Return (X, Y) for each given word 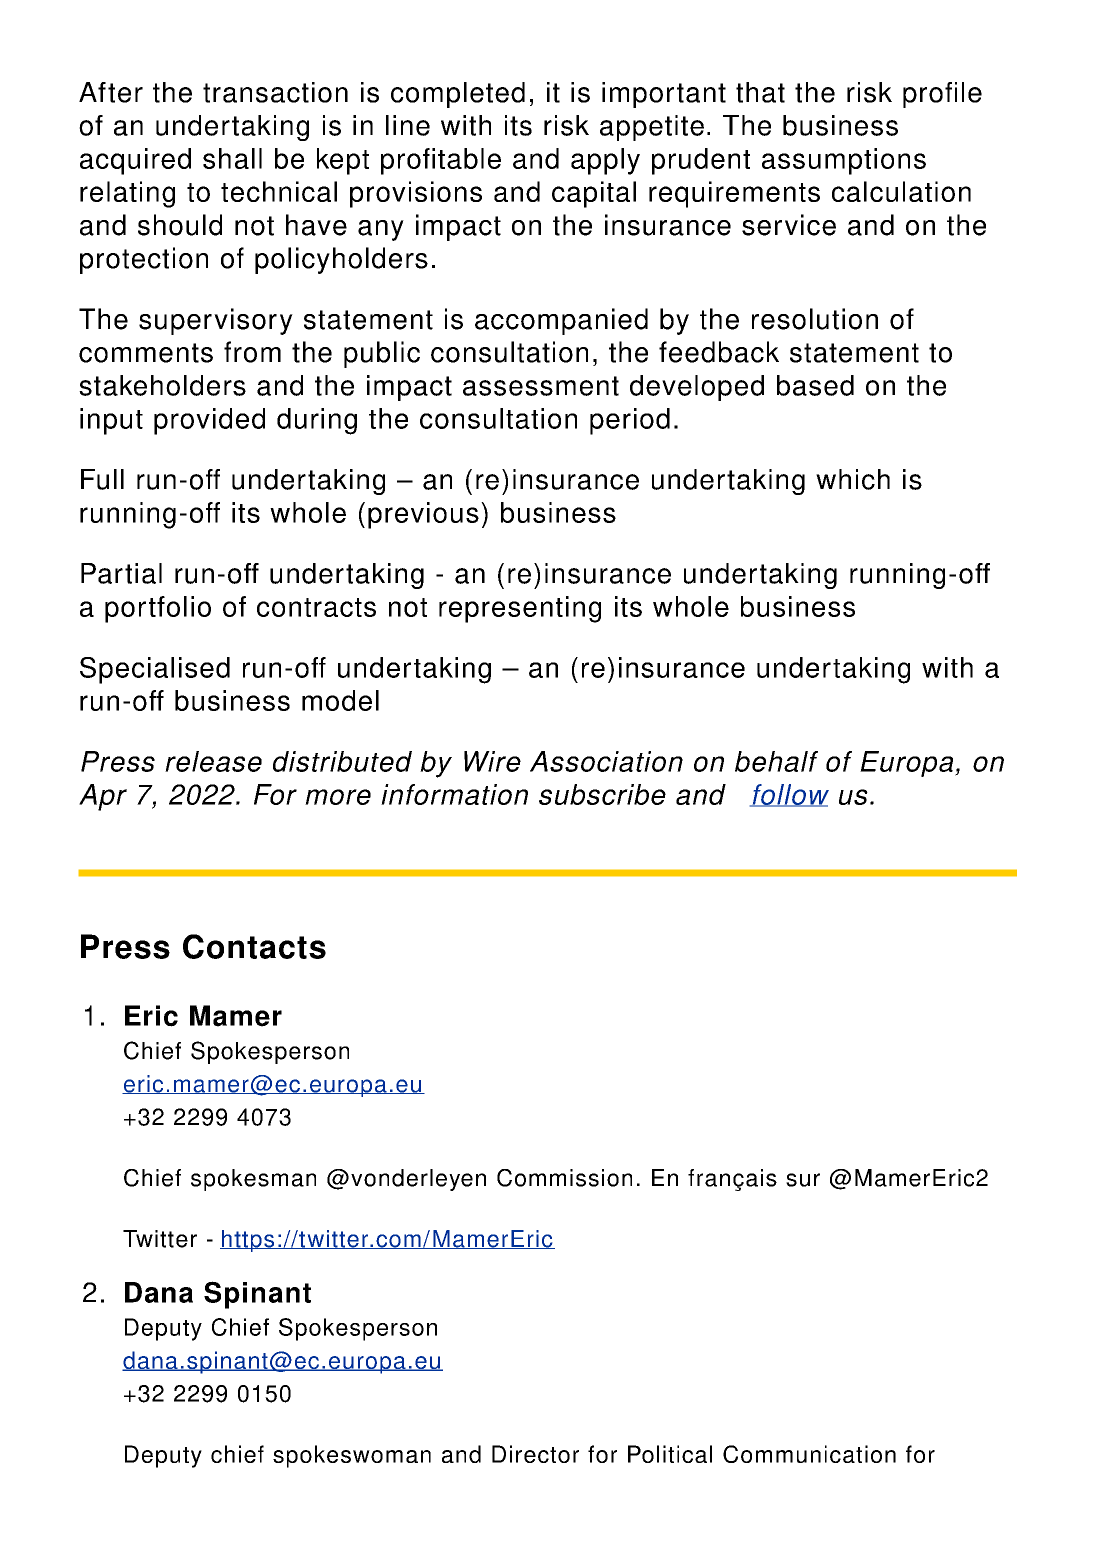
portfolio (158, 609)
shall (232, 158)
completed (458, 95)
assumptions (844, 161)
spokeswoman (352, 1456)
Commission (564, 1178)
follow (789, 795)
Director (535, 1454)
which (853, 479)
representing (520, 609)
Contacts (254, 946)
